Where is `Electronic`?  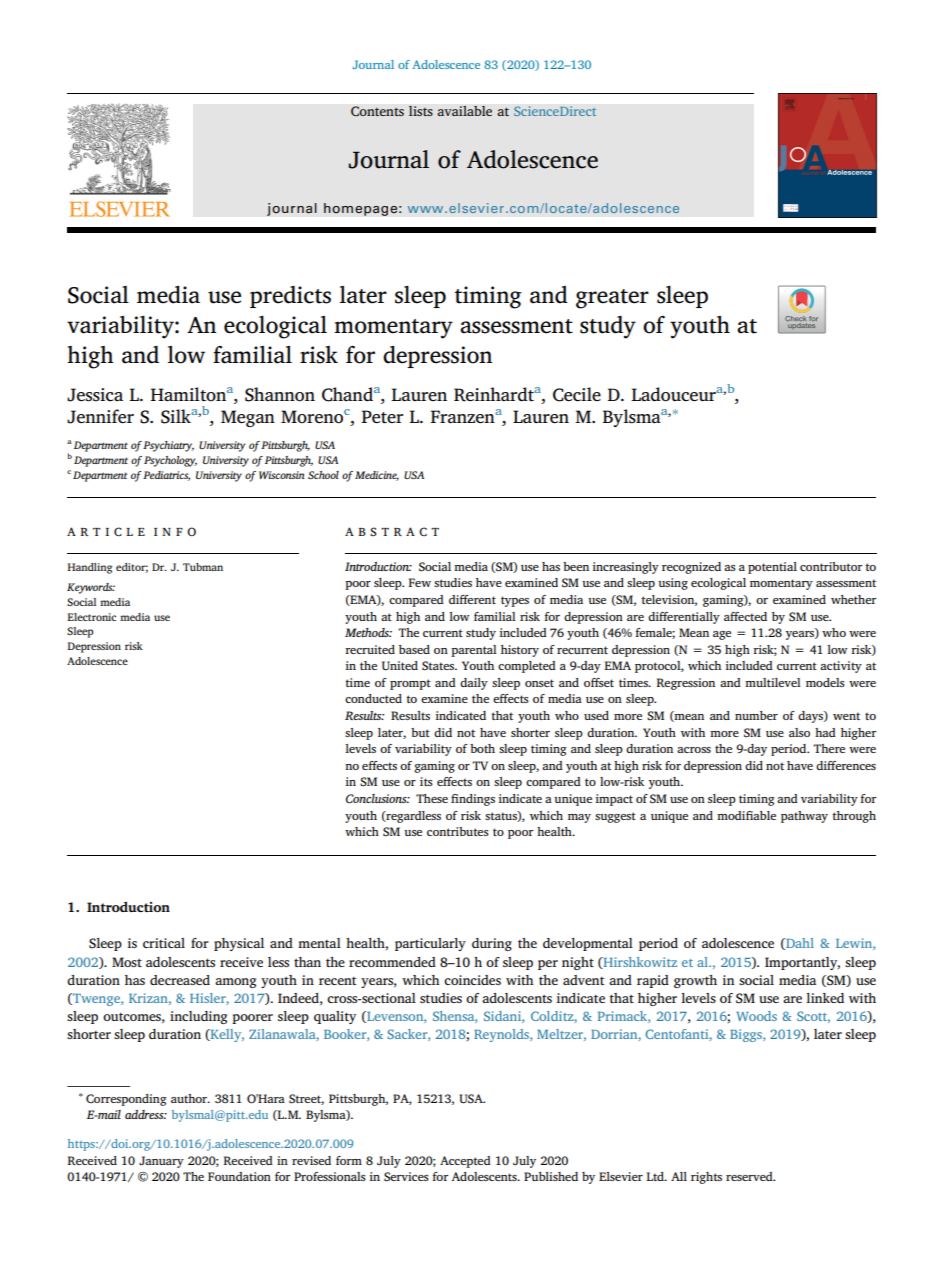 Electronic is located at coordinates (92, 617).
